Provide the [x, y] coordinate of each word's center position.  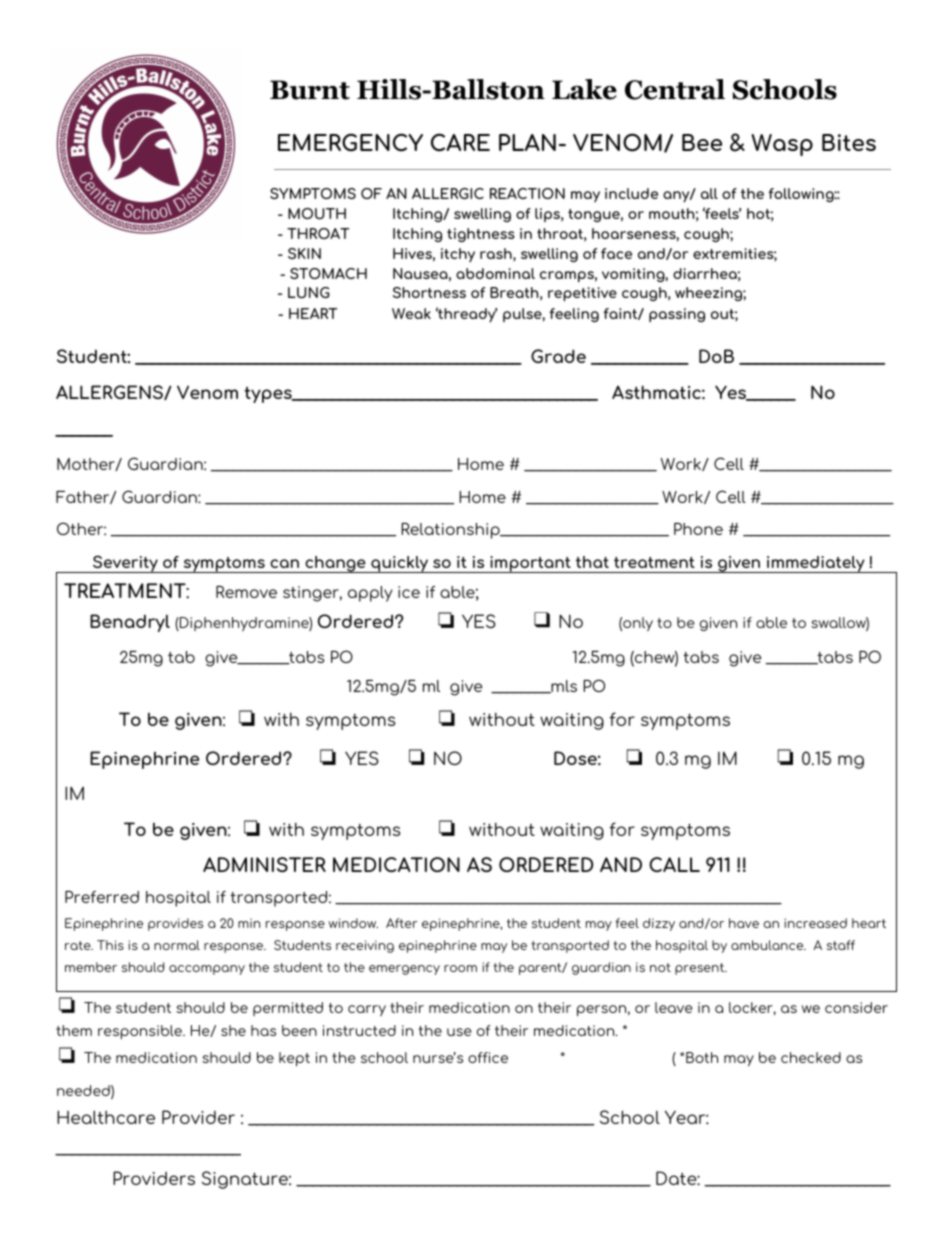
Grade [558, 356]
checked [811, 1057]
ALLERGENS [110, 392]
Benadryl [130, 623]
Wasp [782, 145]
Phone [698, 529]
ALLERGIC [448, 193]
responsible [141, 1032]
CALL [674, 864]
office [488, 1057]
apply [370, 594]
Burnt [310, 90]
